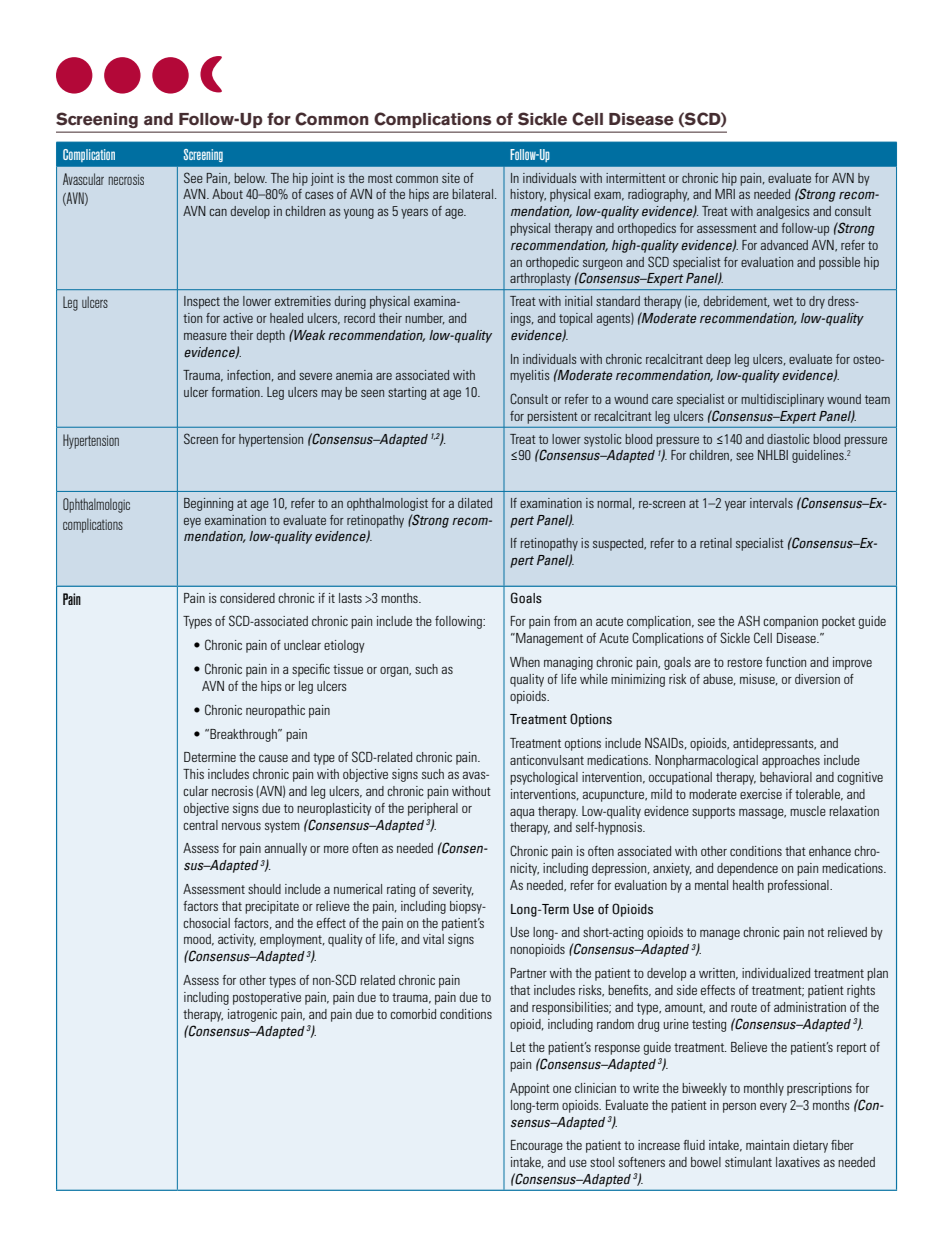  I want to click on iatrogenic, so click(252, 1015).
